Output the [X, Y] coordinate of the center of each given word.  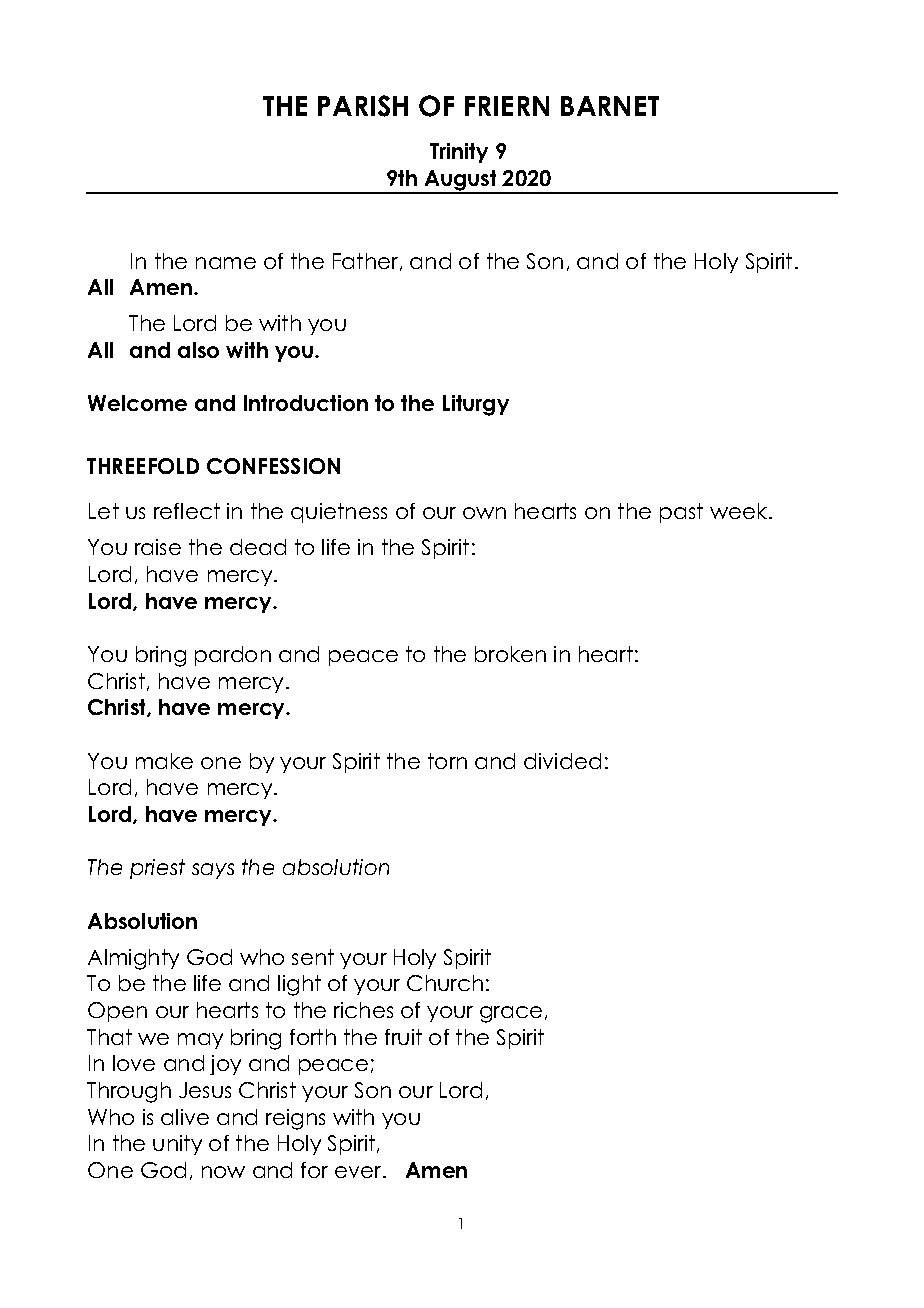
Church [445, 983]
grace [511, 1014]
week [740, 511]
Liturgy [476, 405]
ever [359, 1172]
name [226, 263]
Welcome [137, 403]
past [681, 513]
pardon [233, 656]
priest [157, 869]
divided [562, 761]
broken [510, 654]
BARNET [610, 106]
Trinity [459, 153]
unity [177, 1145]
